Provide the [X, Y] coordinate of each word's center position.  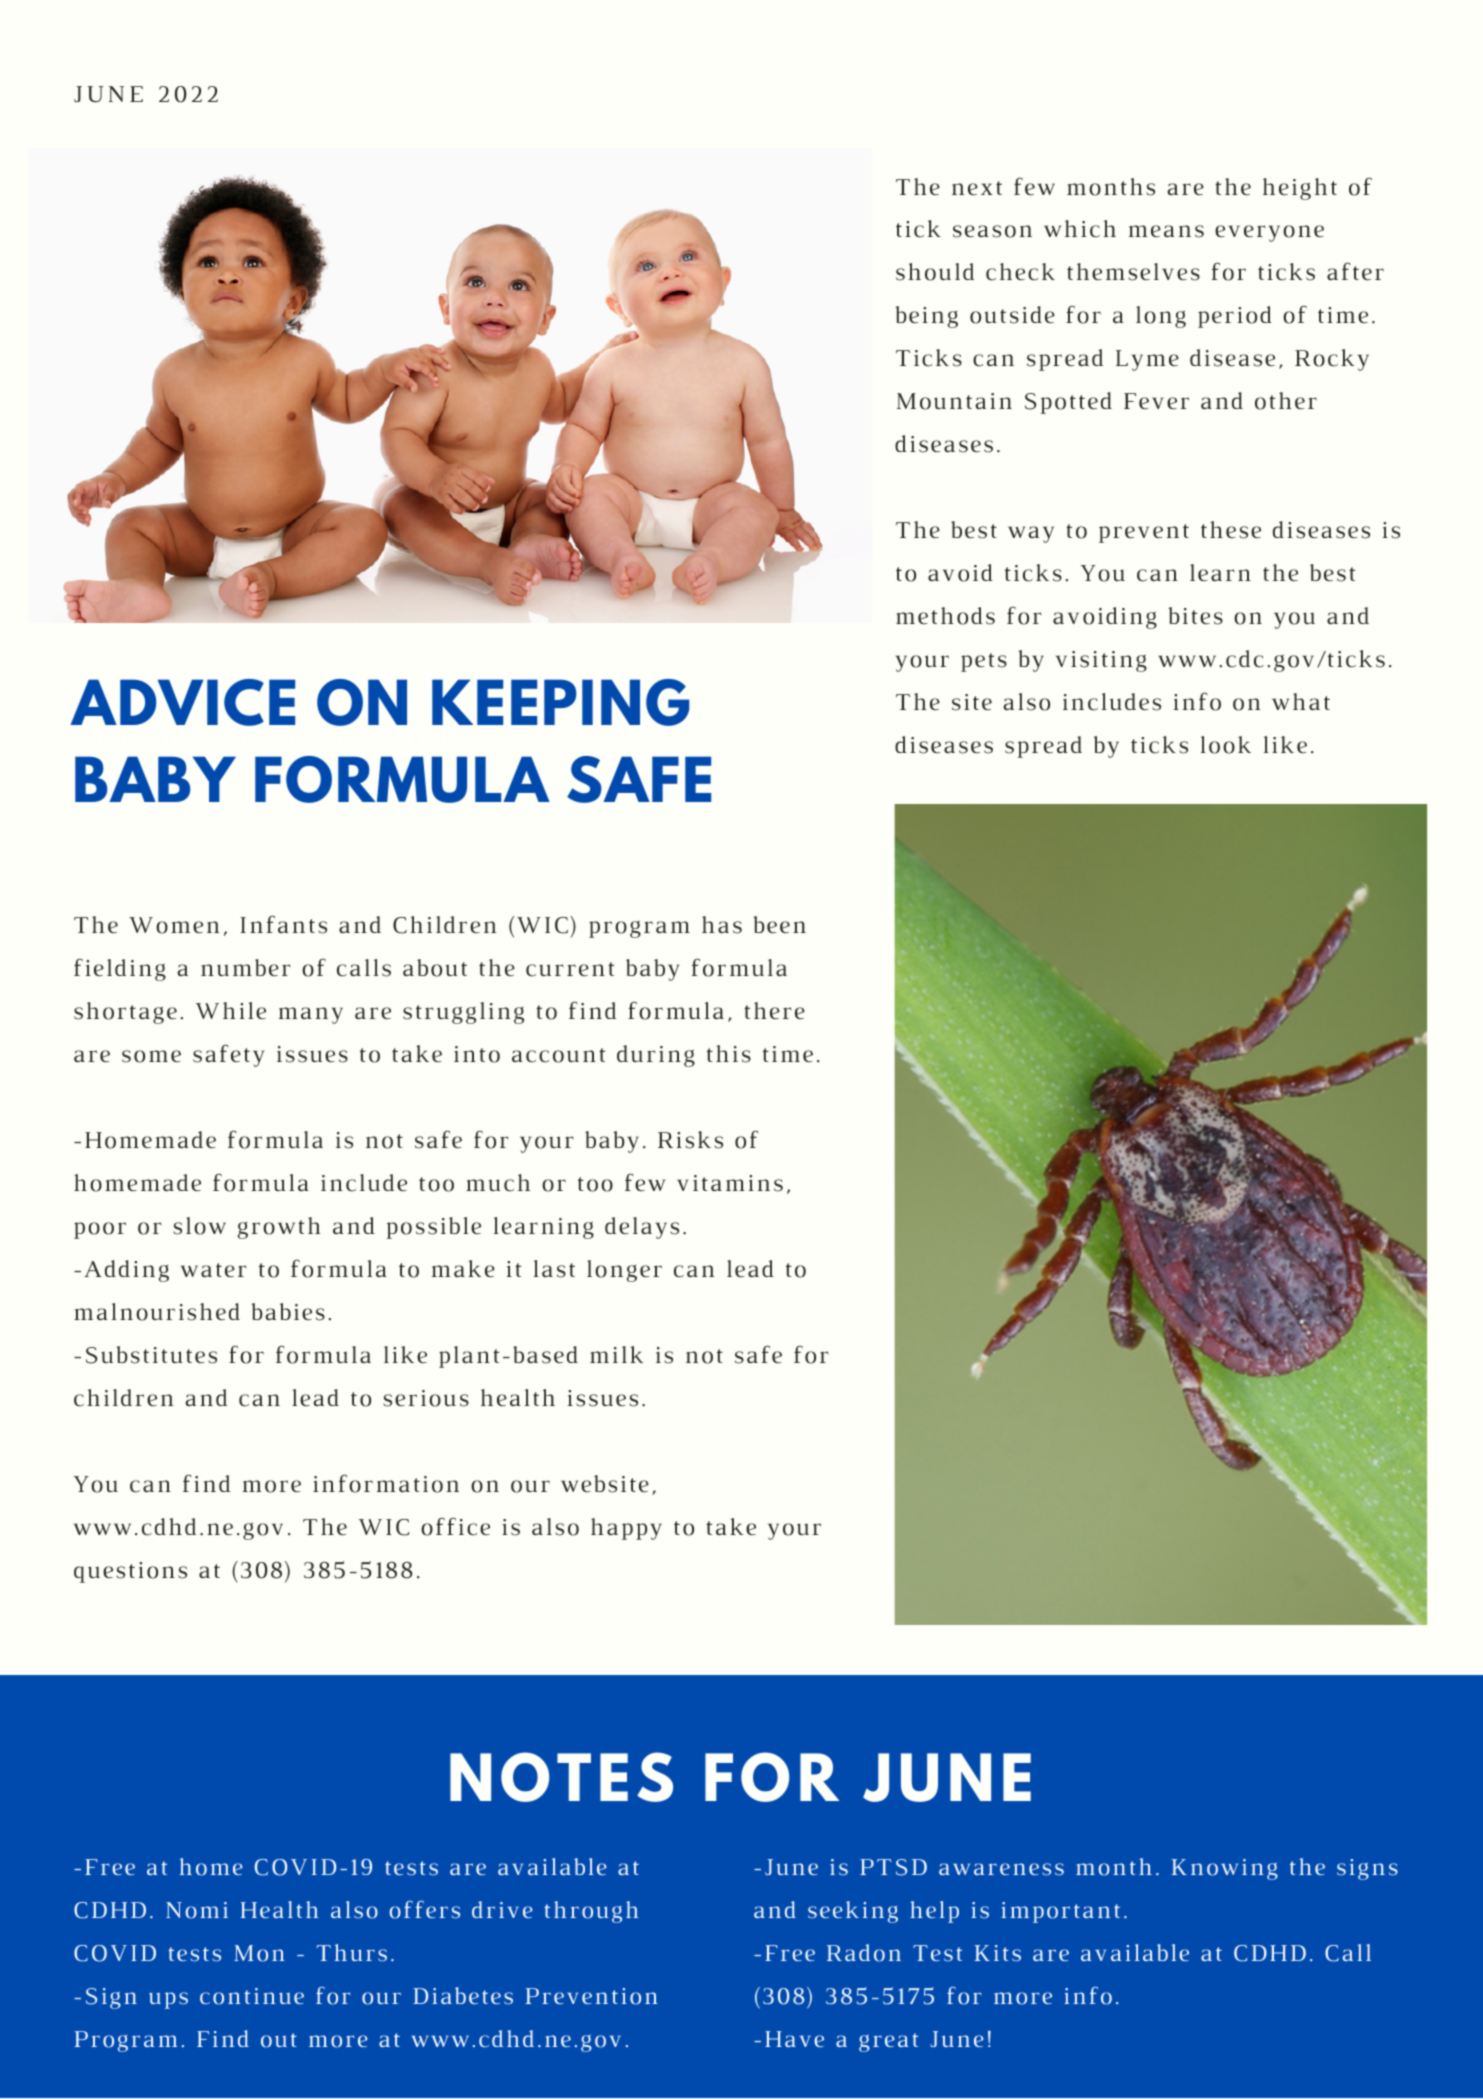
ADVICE [182, 702]
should [935, 272]
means [1166, 231]
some [151, 1056]
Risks [690, 1140]
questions [130, 1572]
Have [794, 2039]
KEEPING [561, 702]
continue [252, 1996]
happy [626, 1529]
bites [1196, 616]
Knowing [1224, 1869]
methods [945, 616]
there [774, 1010]
